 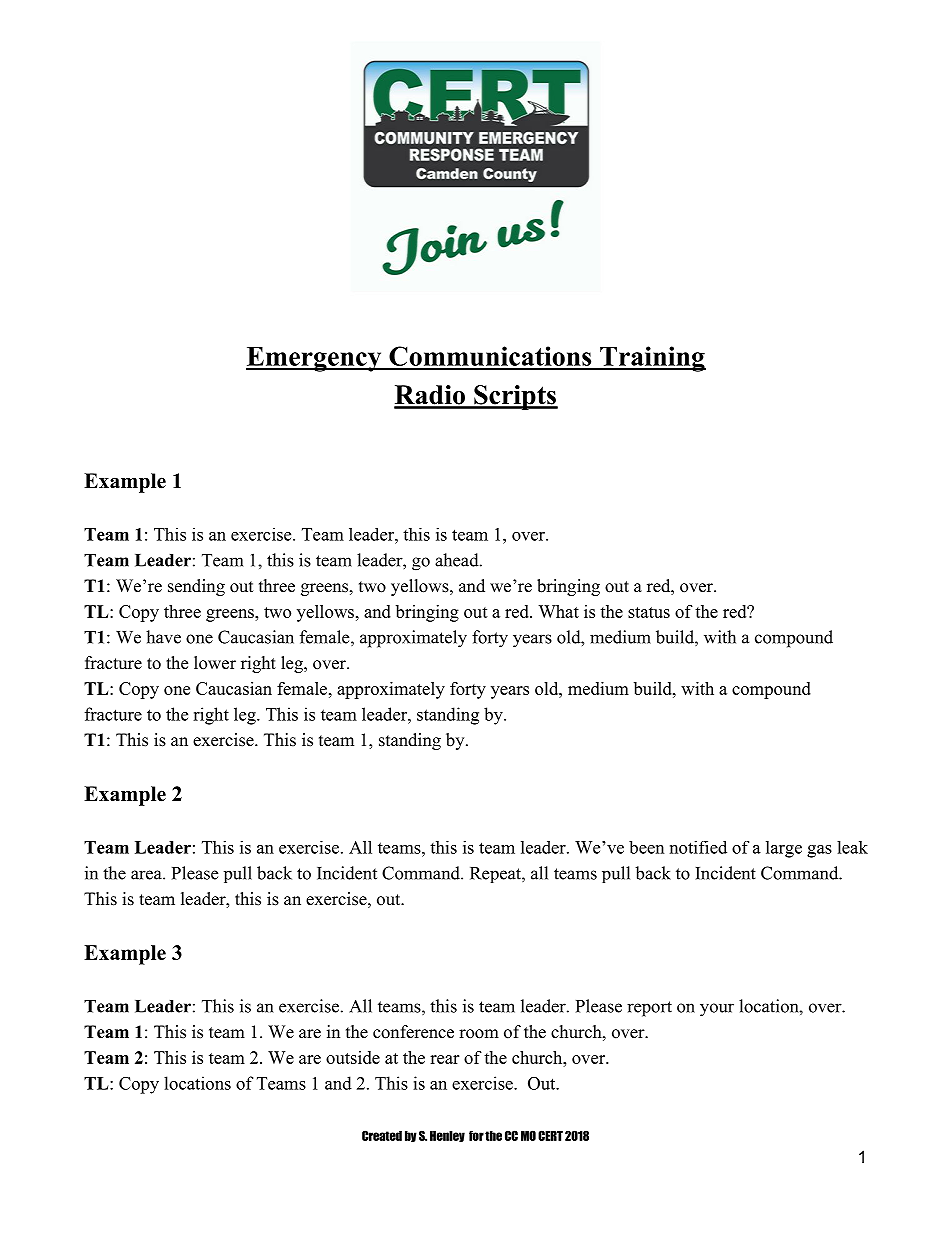 What do you see at coordinates (515, 397) in the page?
I see `Scripts` at bounding box center [515, 397].
